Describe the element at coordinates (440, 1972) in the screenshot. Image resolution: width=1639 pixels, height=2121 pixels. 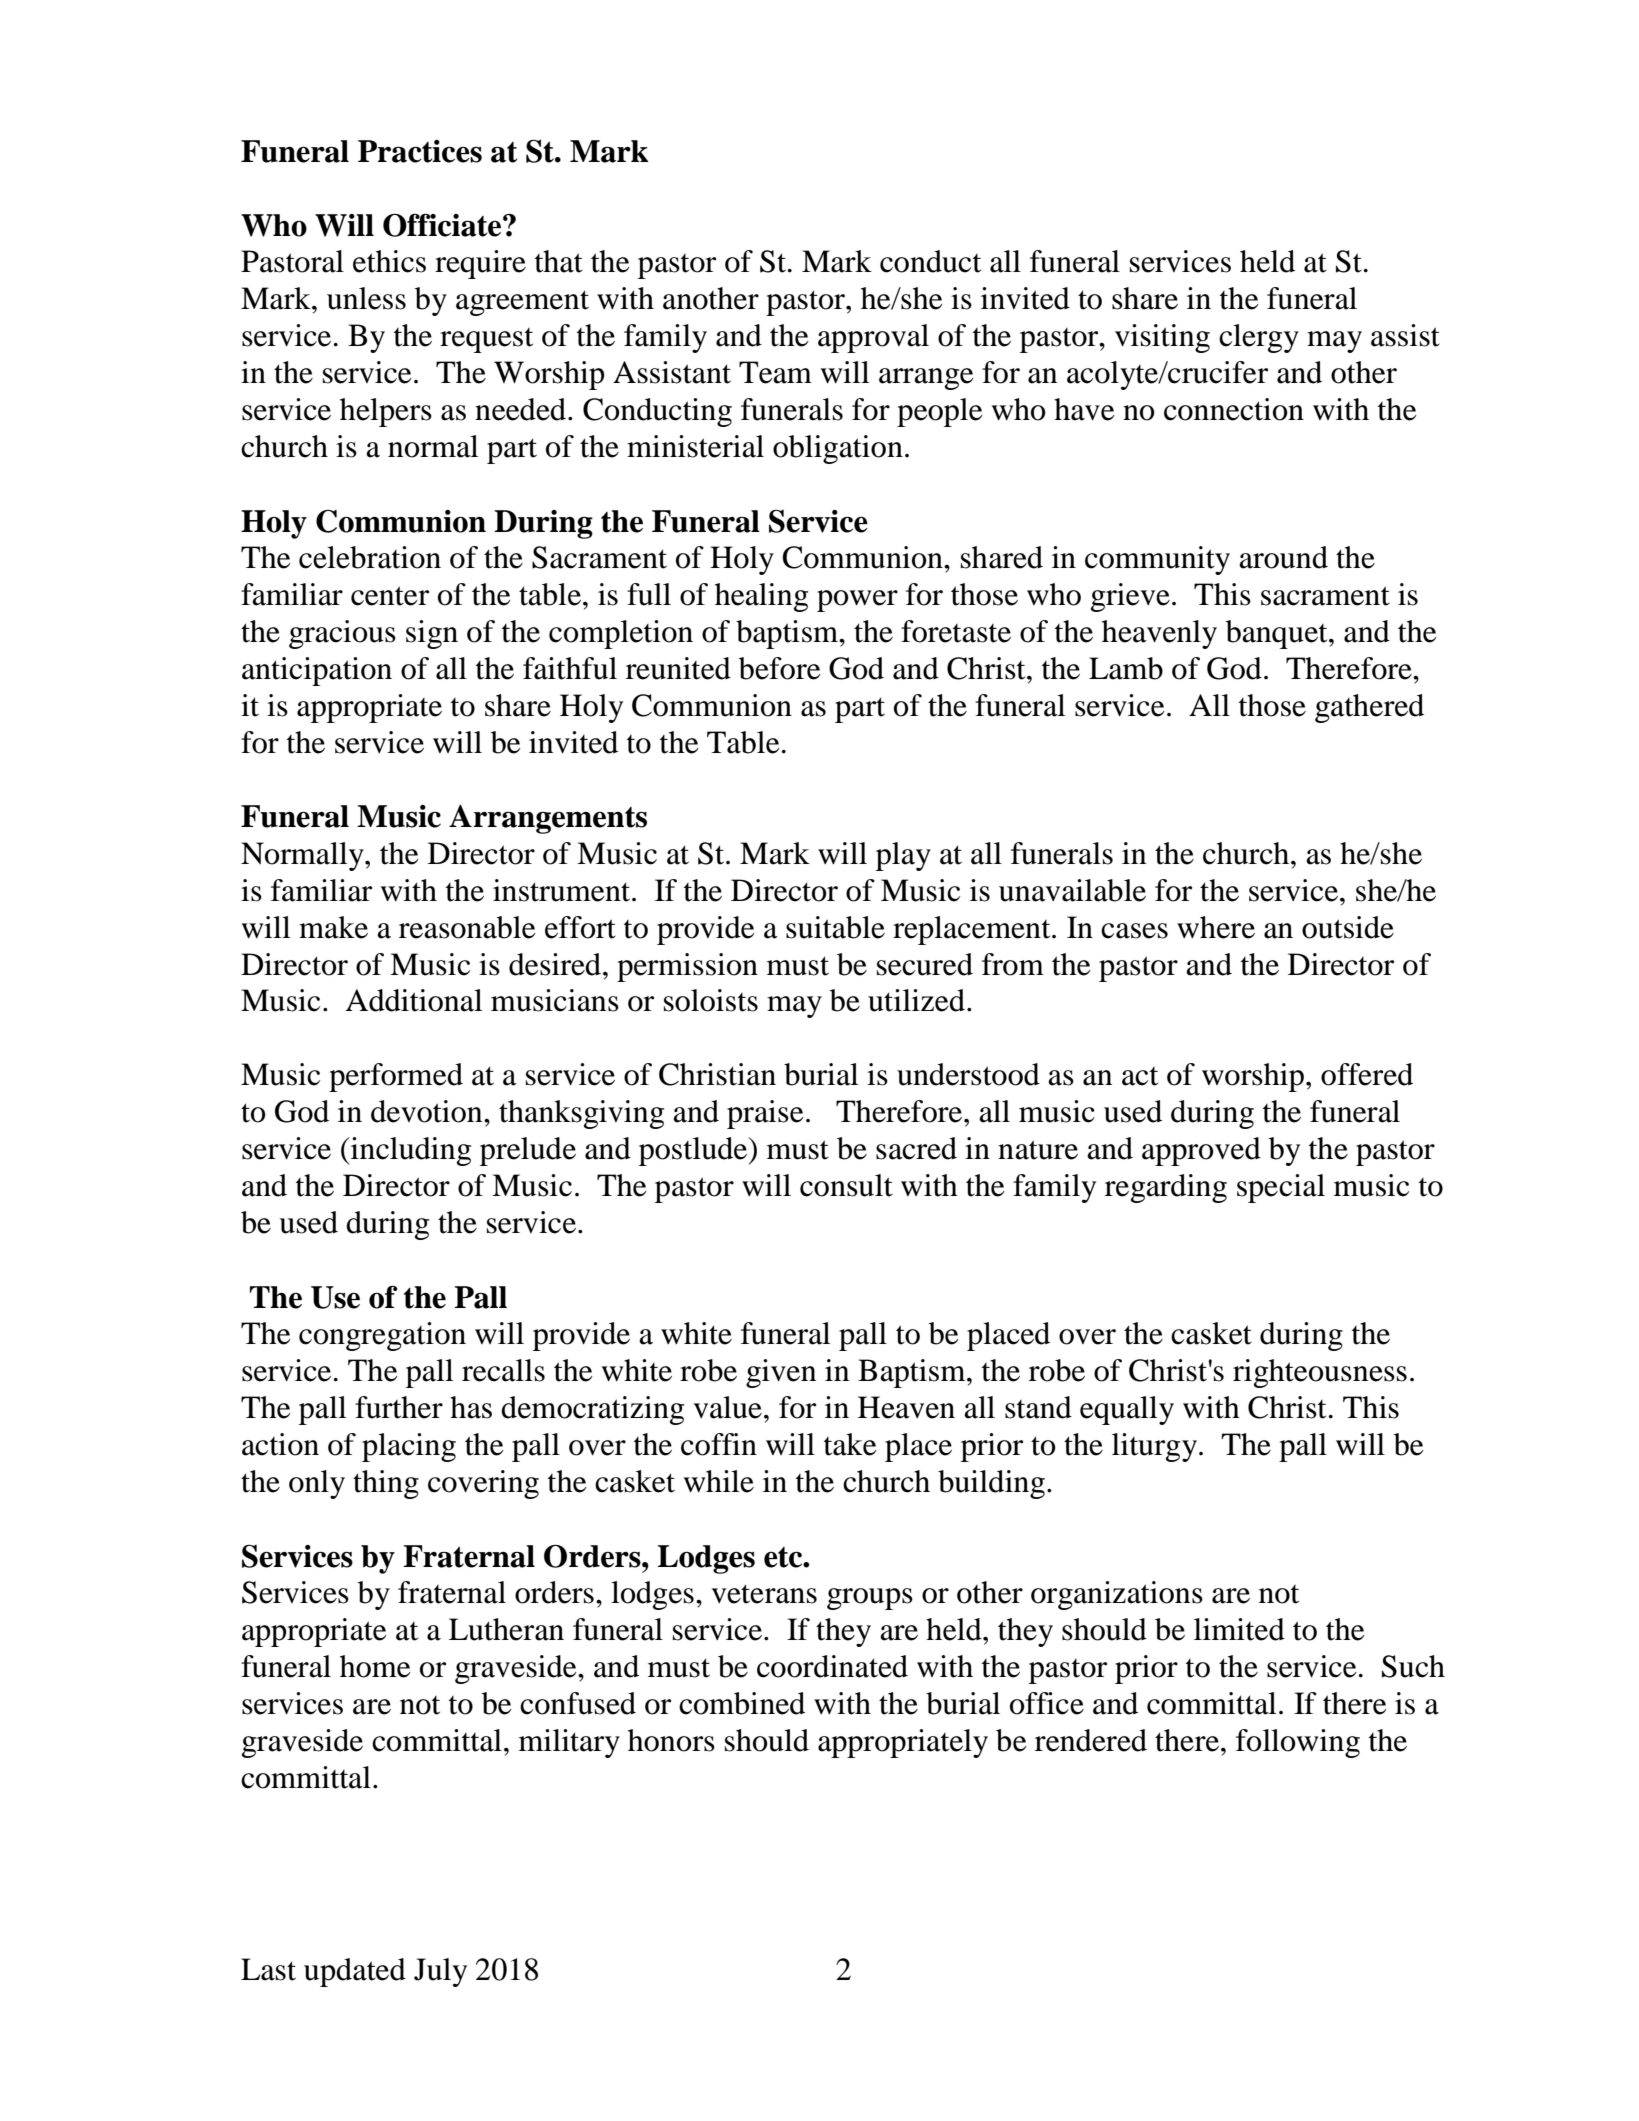
I see `July` at that location.
